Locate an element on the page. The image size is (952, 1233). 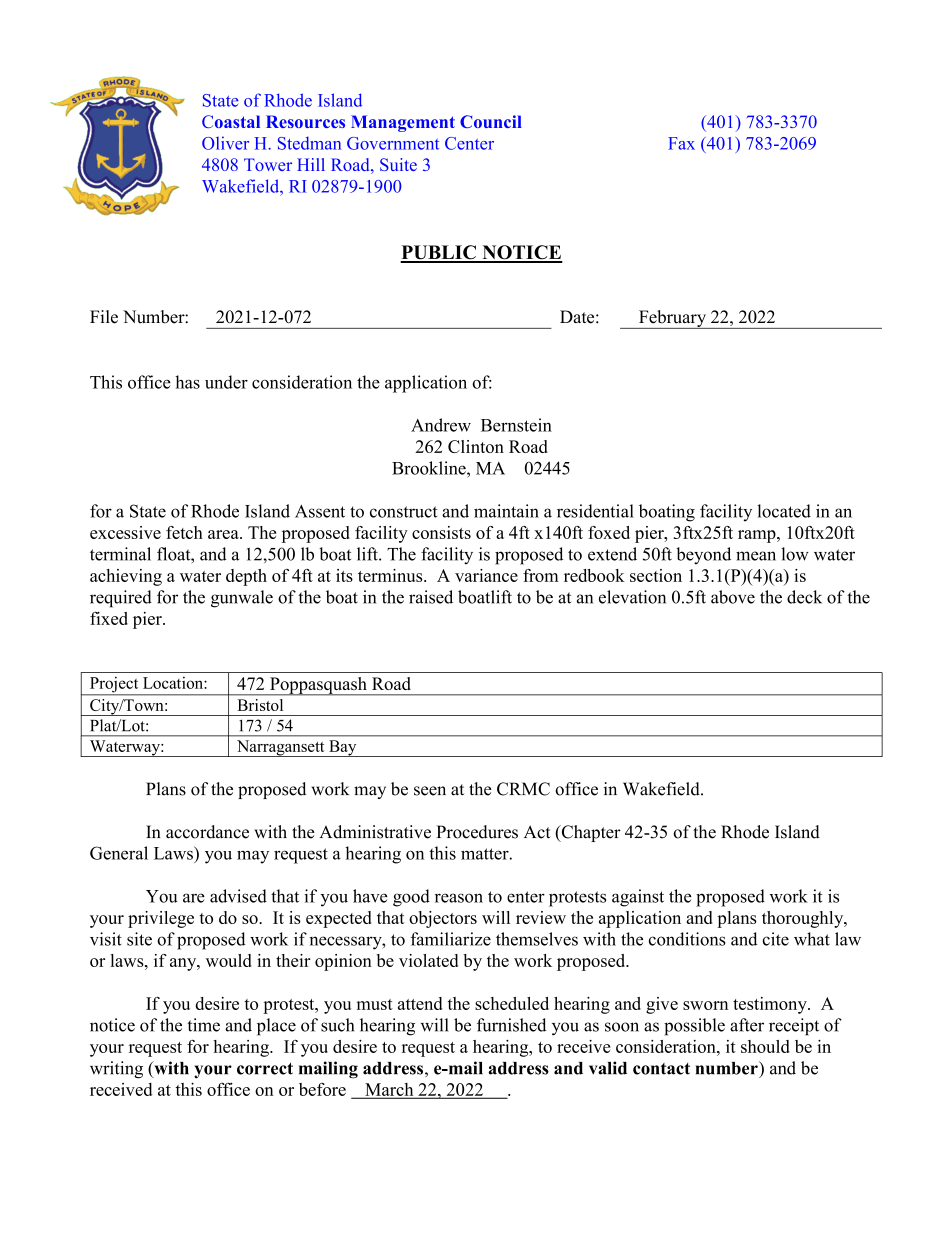
should is located at coordinates (765, 1046).
